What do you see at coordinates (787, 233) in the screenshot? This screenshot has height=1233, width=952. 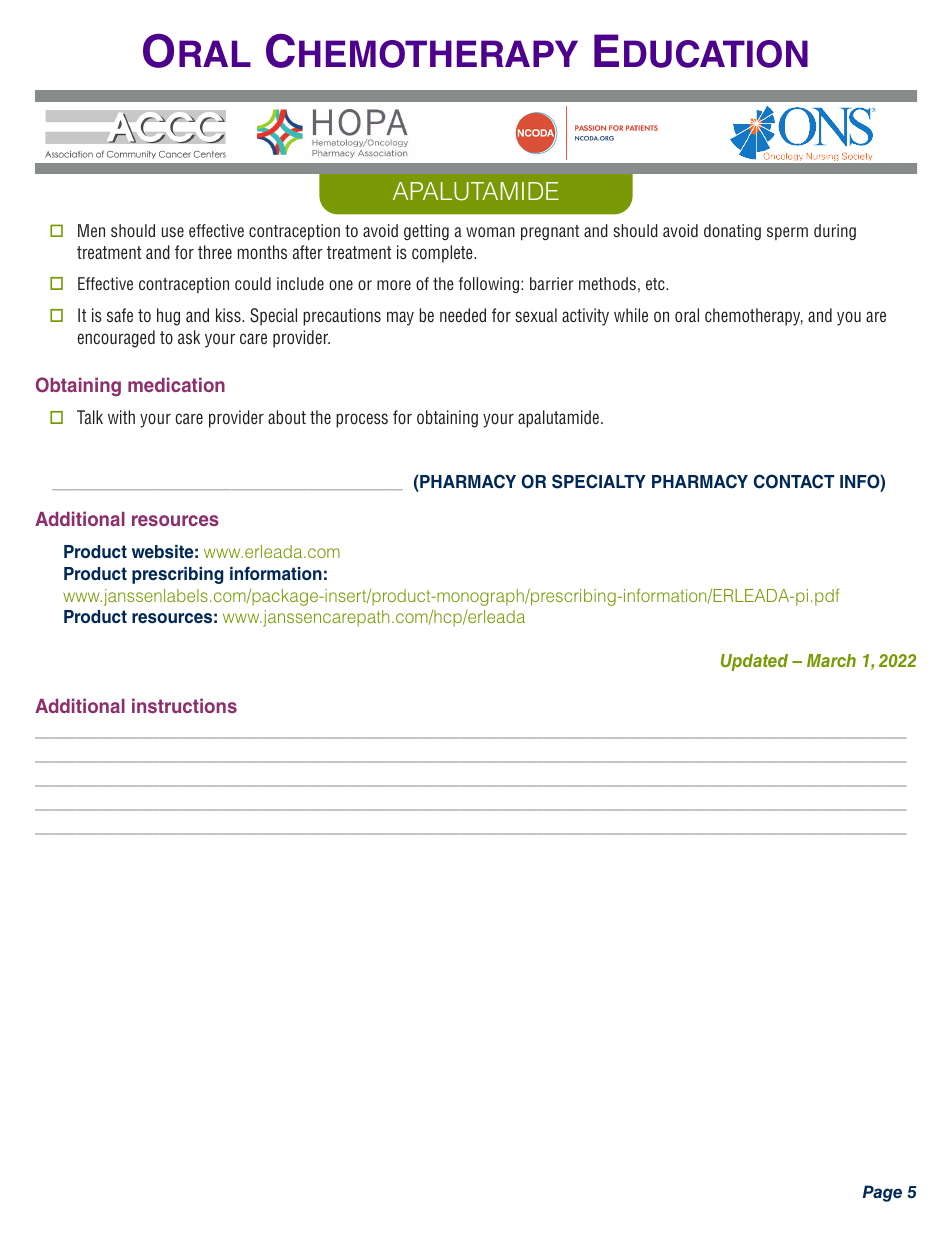 I see `sperm` at bounding box center [787, 233].
